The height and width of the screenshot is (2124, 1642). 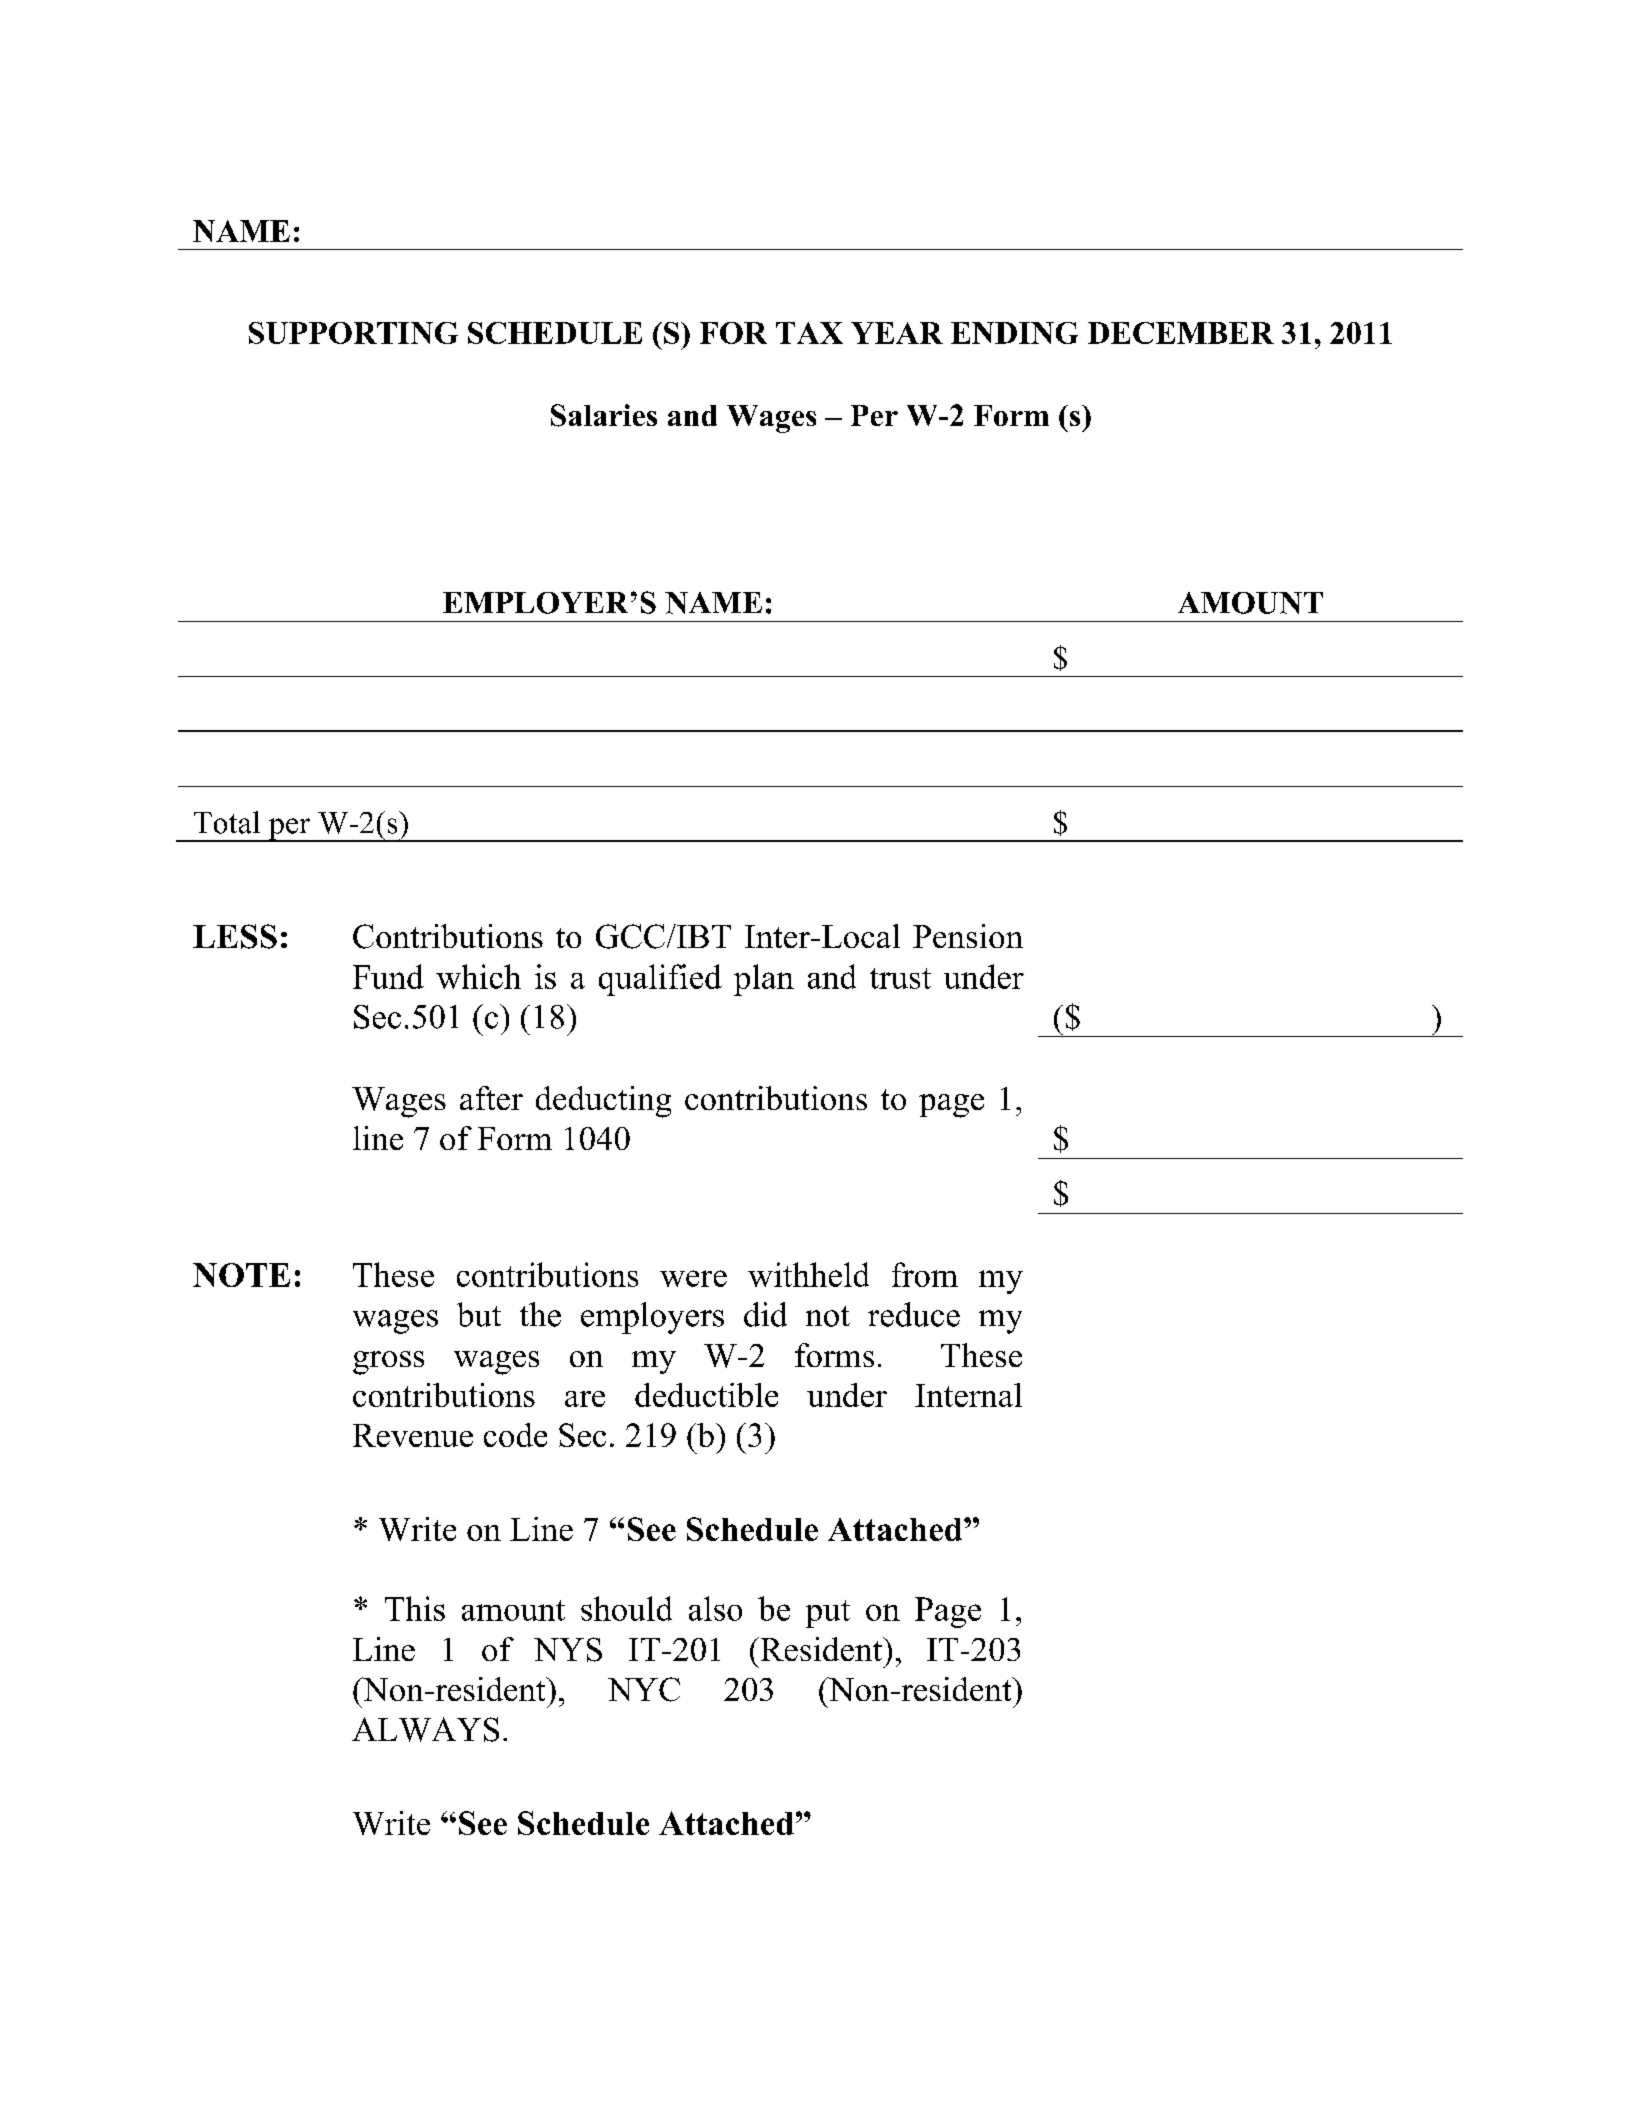 I want to click on Pension, so click(x=968, y=936).
